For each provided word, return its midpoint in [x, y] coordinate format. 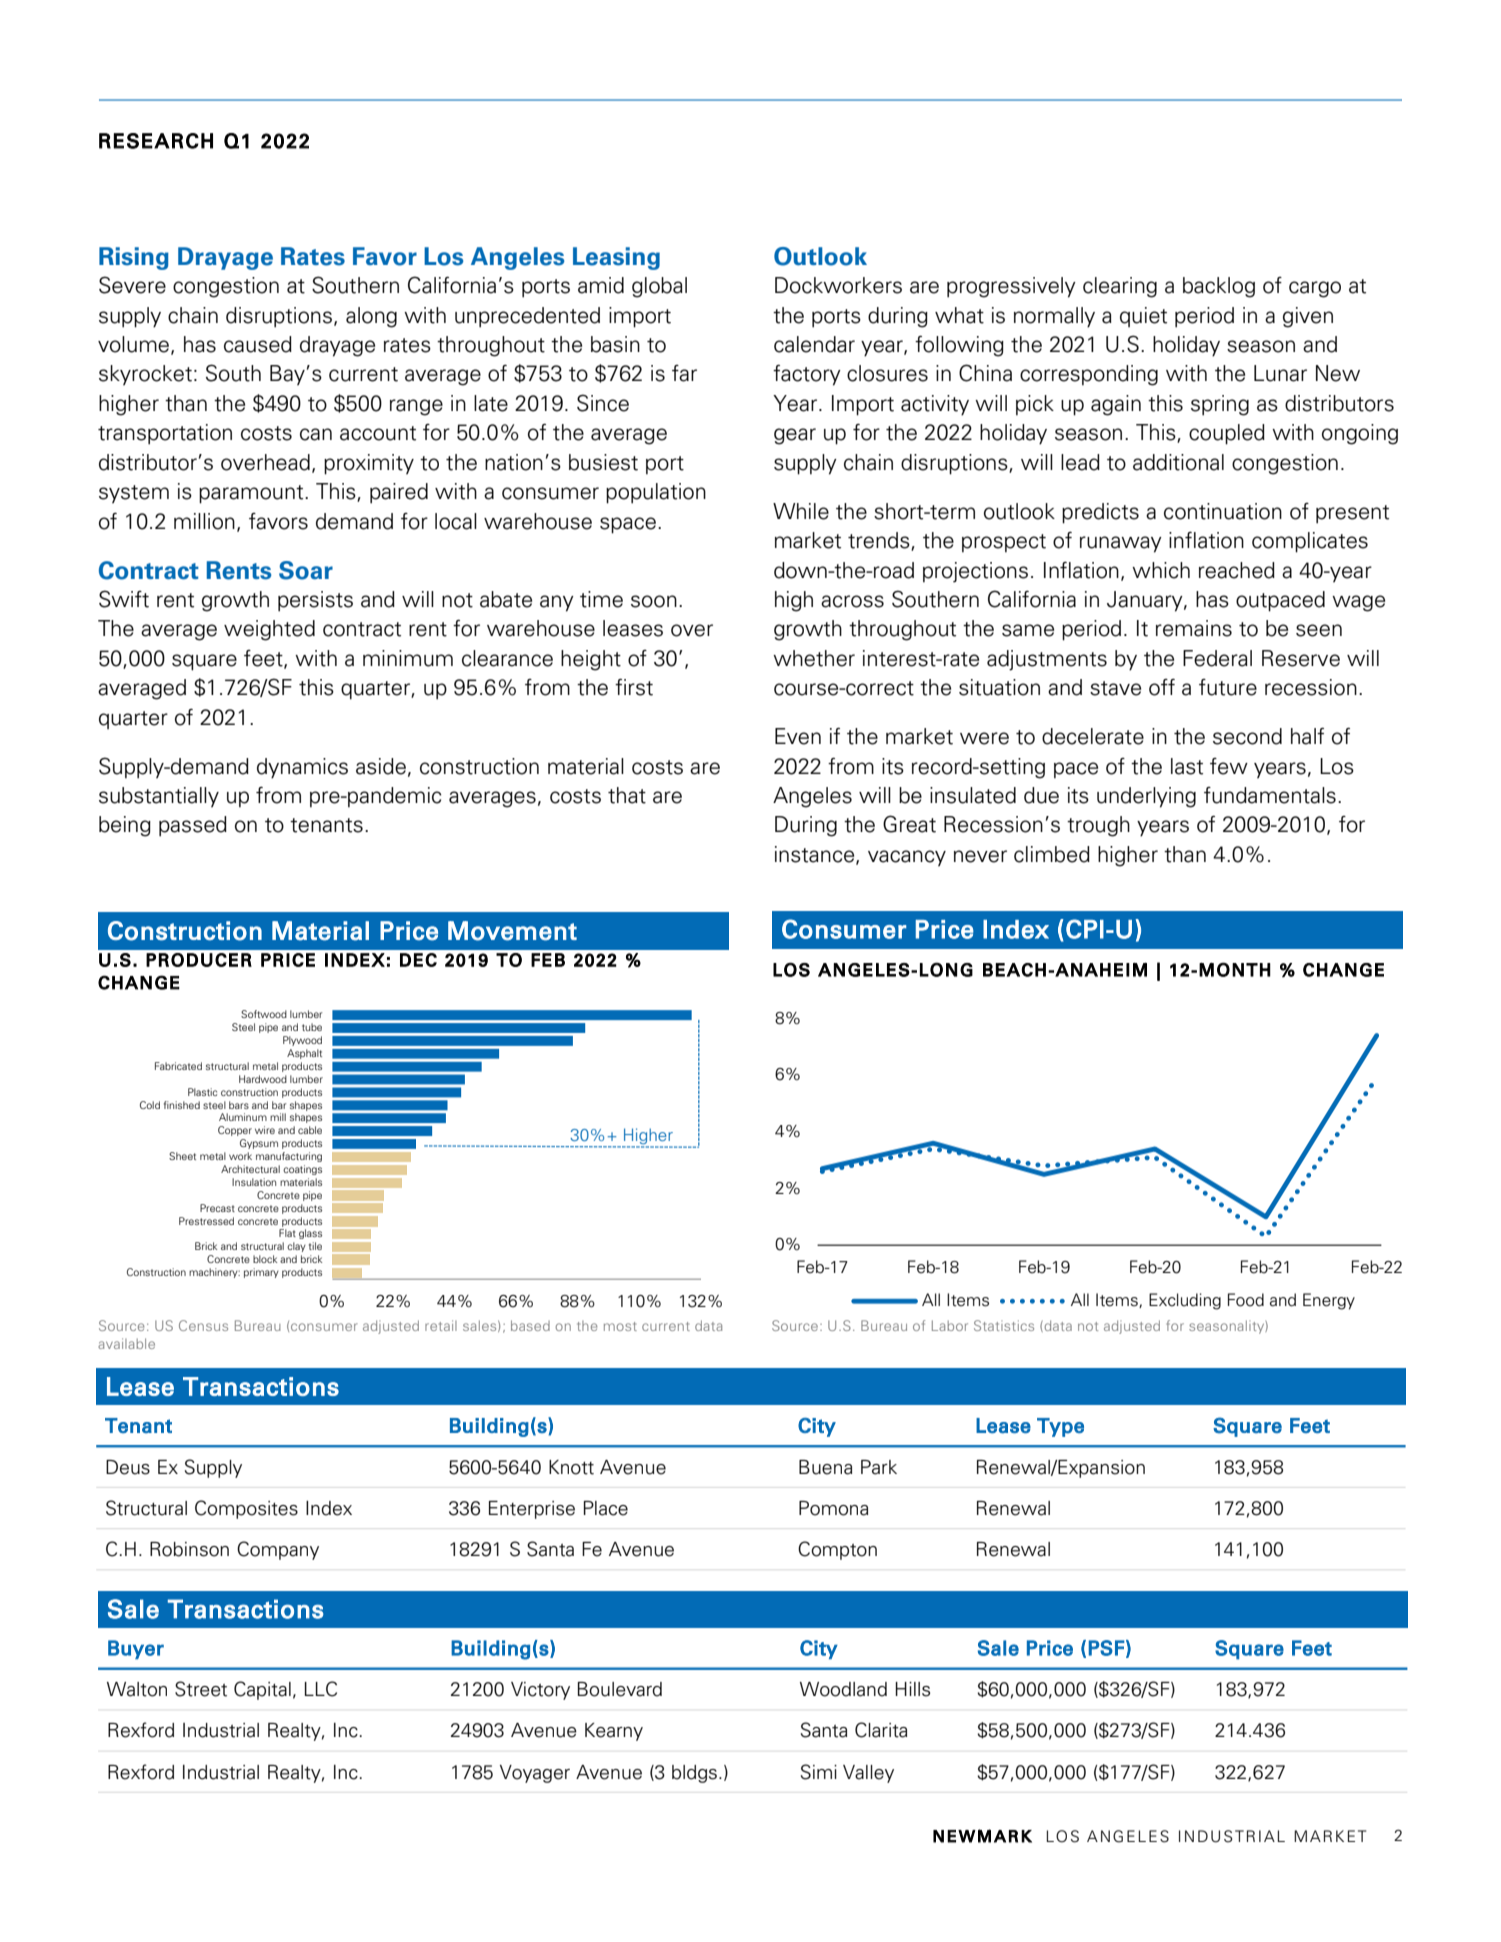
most [620, 1326]
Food [1246, 1300]
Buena [825, 1467]
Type [1060, 1427]
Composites [246, 1509]
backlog [1219, 287]
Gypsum [259, 1144]
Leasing [616, 258]
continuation [1223, 511]
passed [193, 826]
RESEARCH [156, 141]
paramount [252, 494]
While [801, 511]
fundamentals [1270, 795]
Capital [262, 1690]
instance [816, 855]
